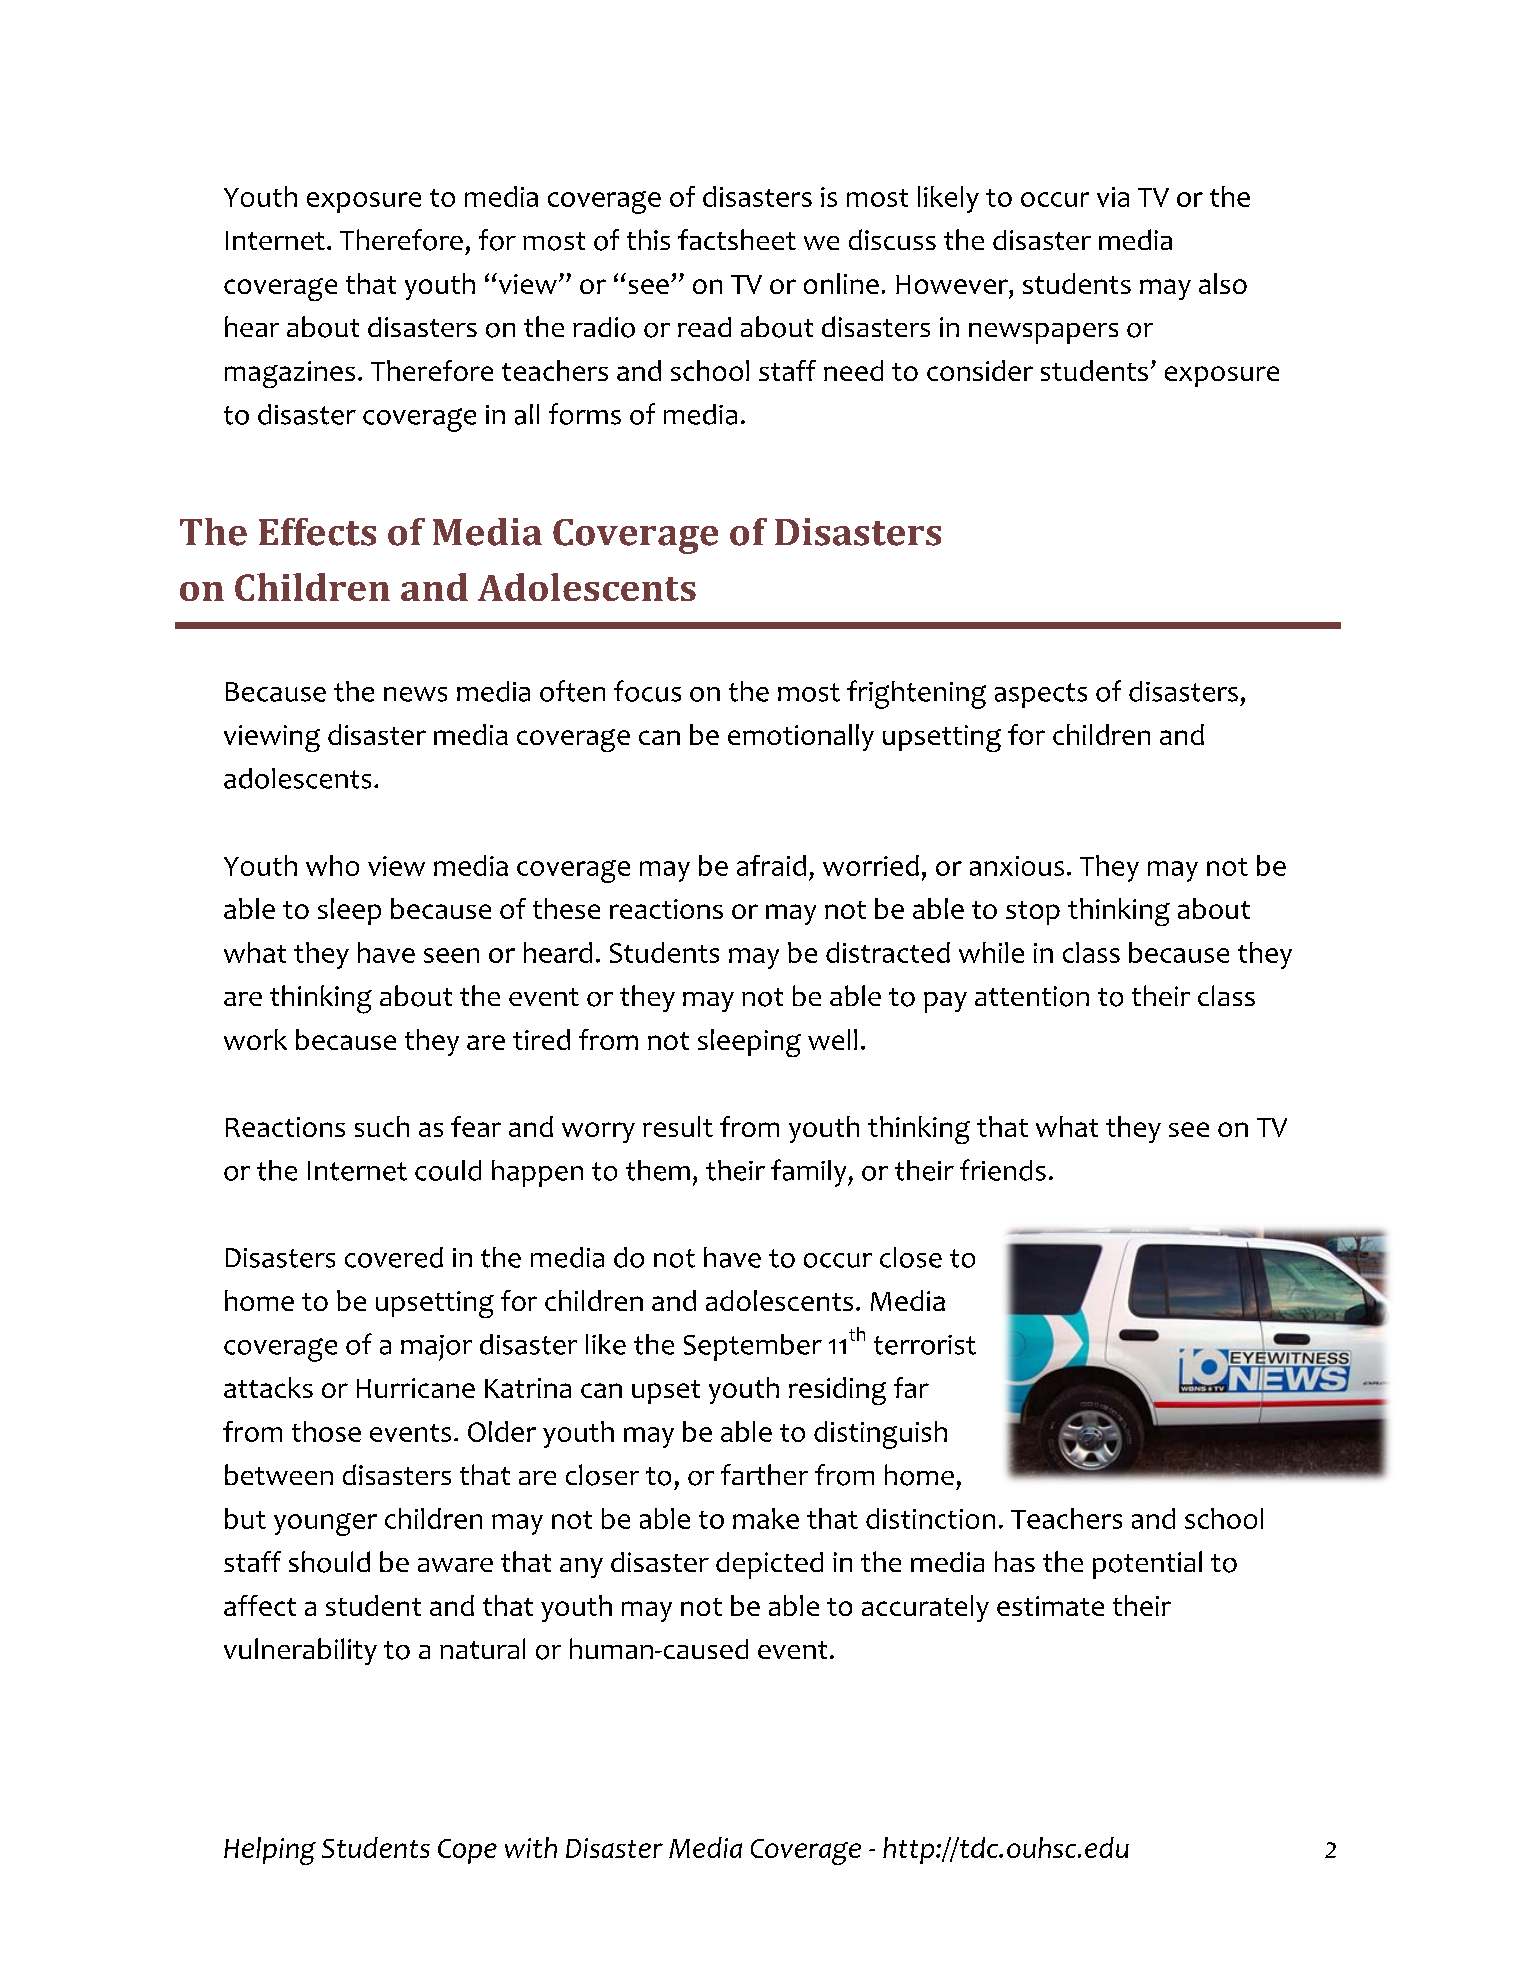 This page has width=1516, height=1962. Describe the element at coordinates (1050, 1606) in the page. I see `estimate` at that location.
